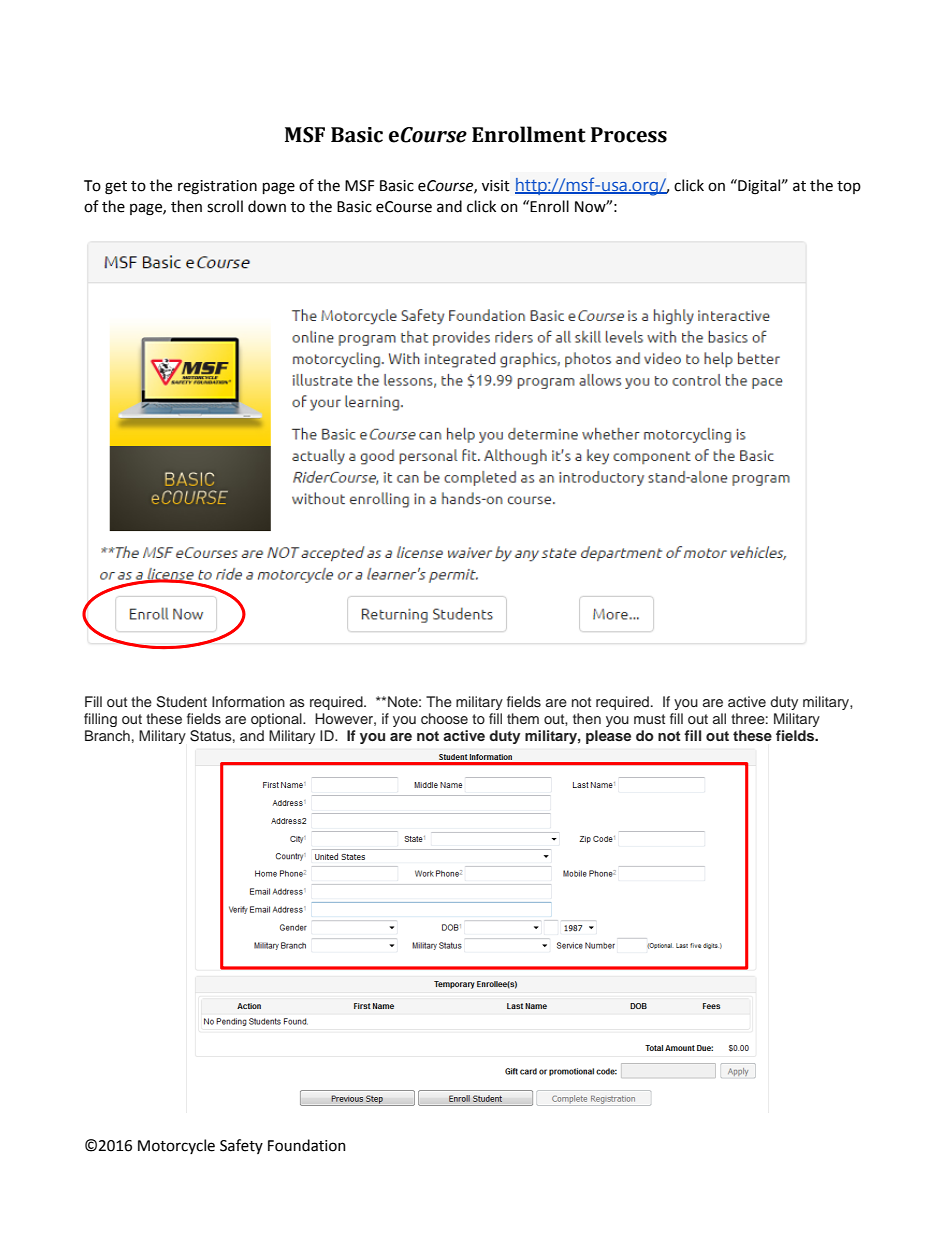  What do you see at coordinates (444, 718) in the screenshot?
I see `choose` at bounding box center [444, 718].
